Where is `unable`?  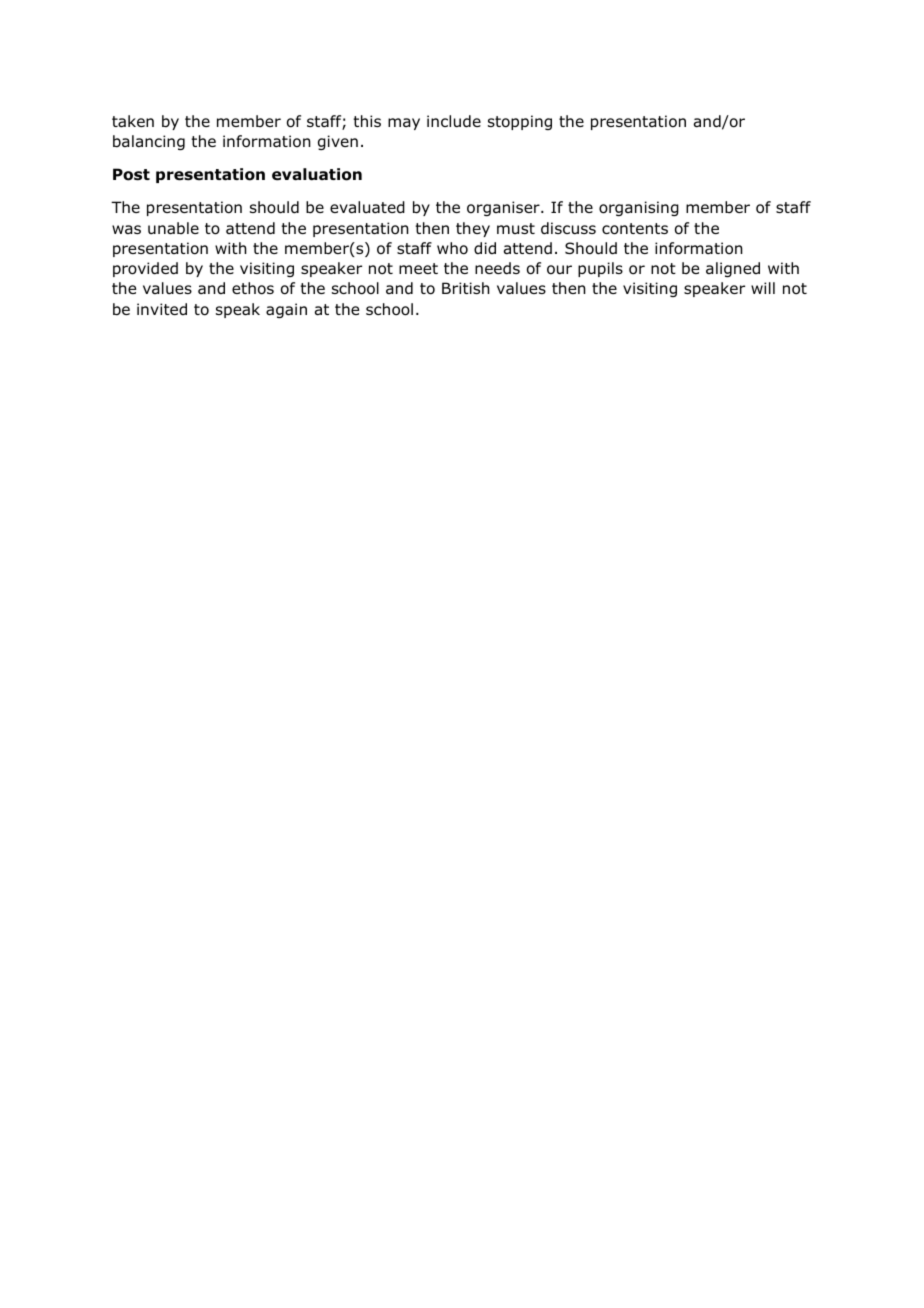 unable is located at coordinates (173, 228).
